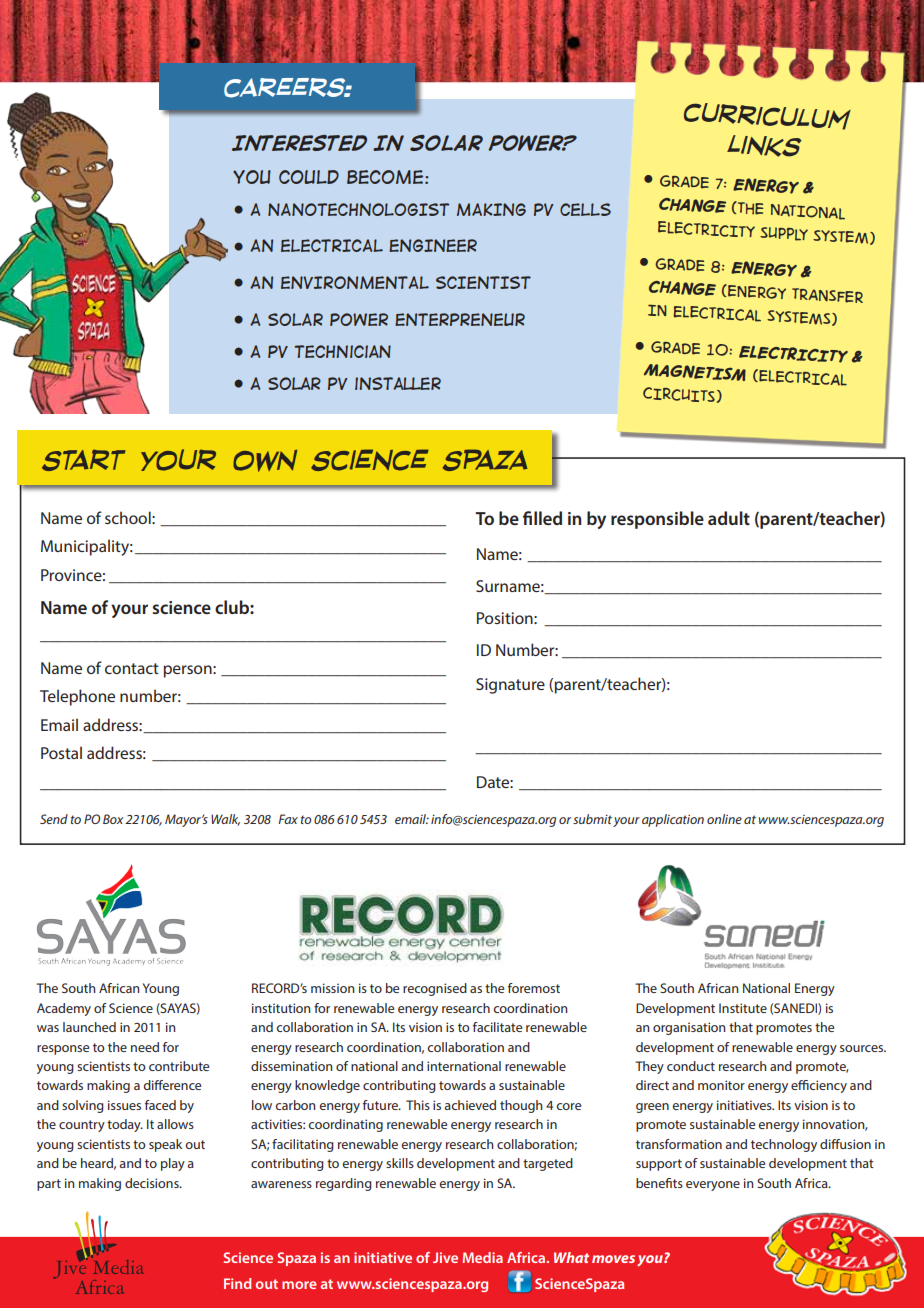 The width and height of the screenshot is (924, 1308). What do you see at coordinates (571, 1257) in the screenshot?
I see `What` at bounding box center [571, 1257].
